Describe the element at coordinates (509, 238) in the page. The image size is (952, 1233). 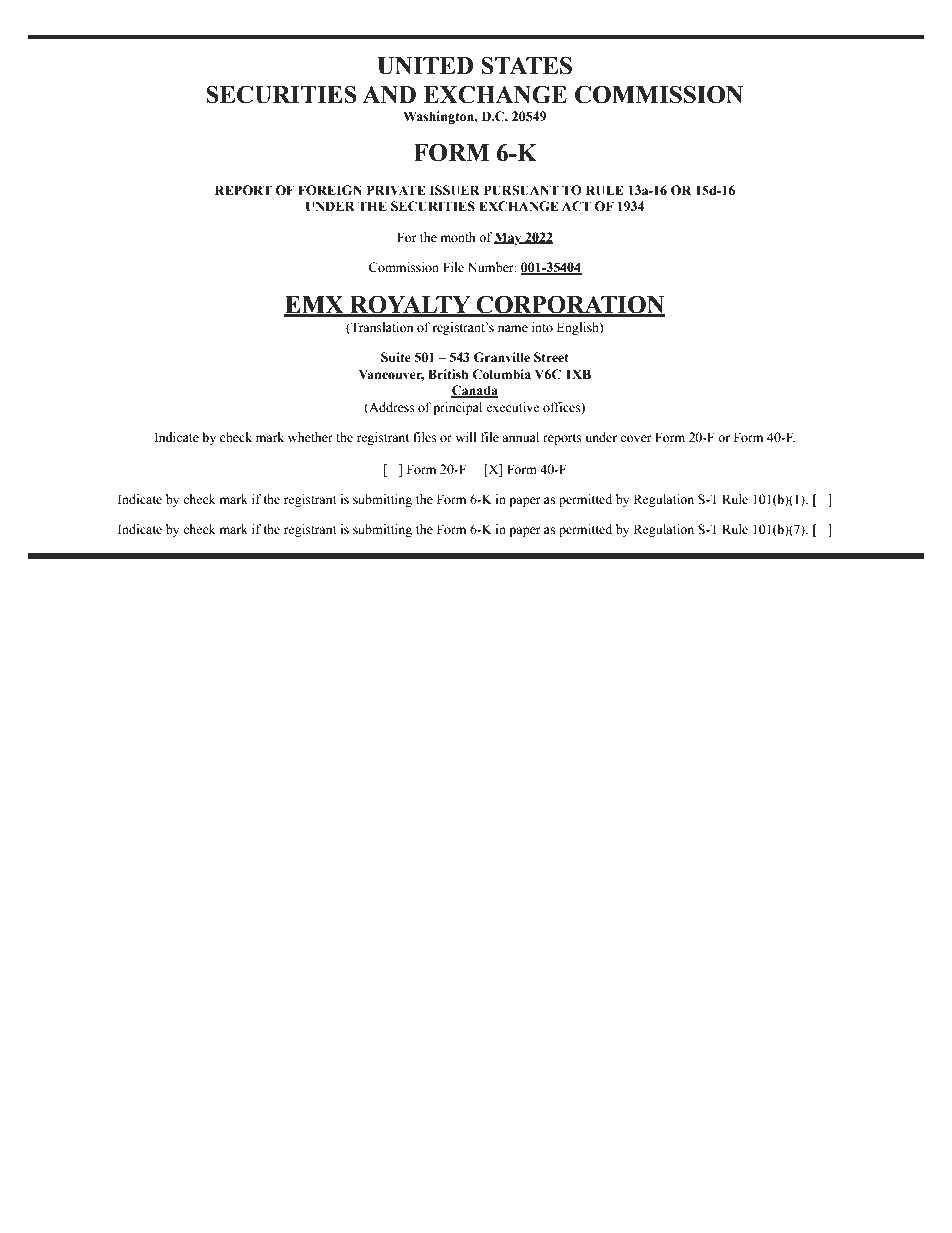
I see `May` at that location.
